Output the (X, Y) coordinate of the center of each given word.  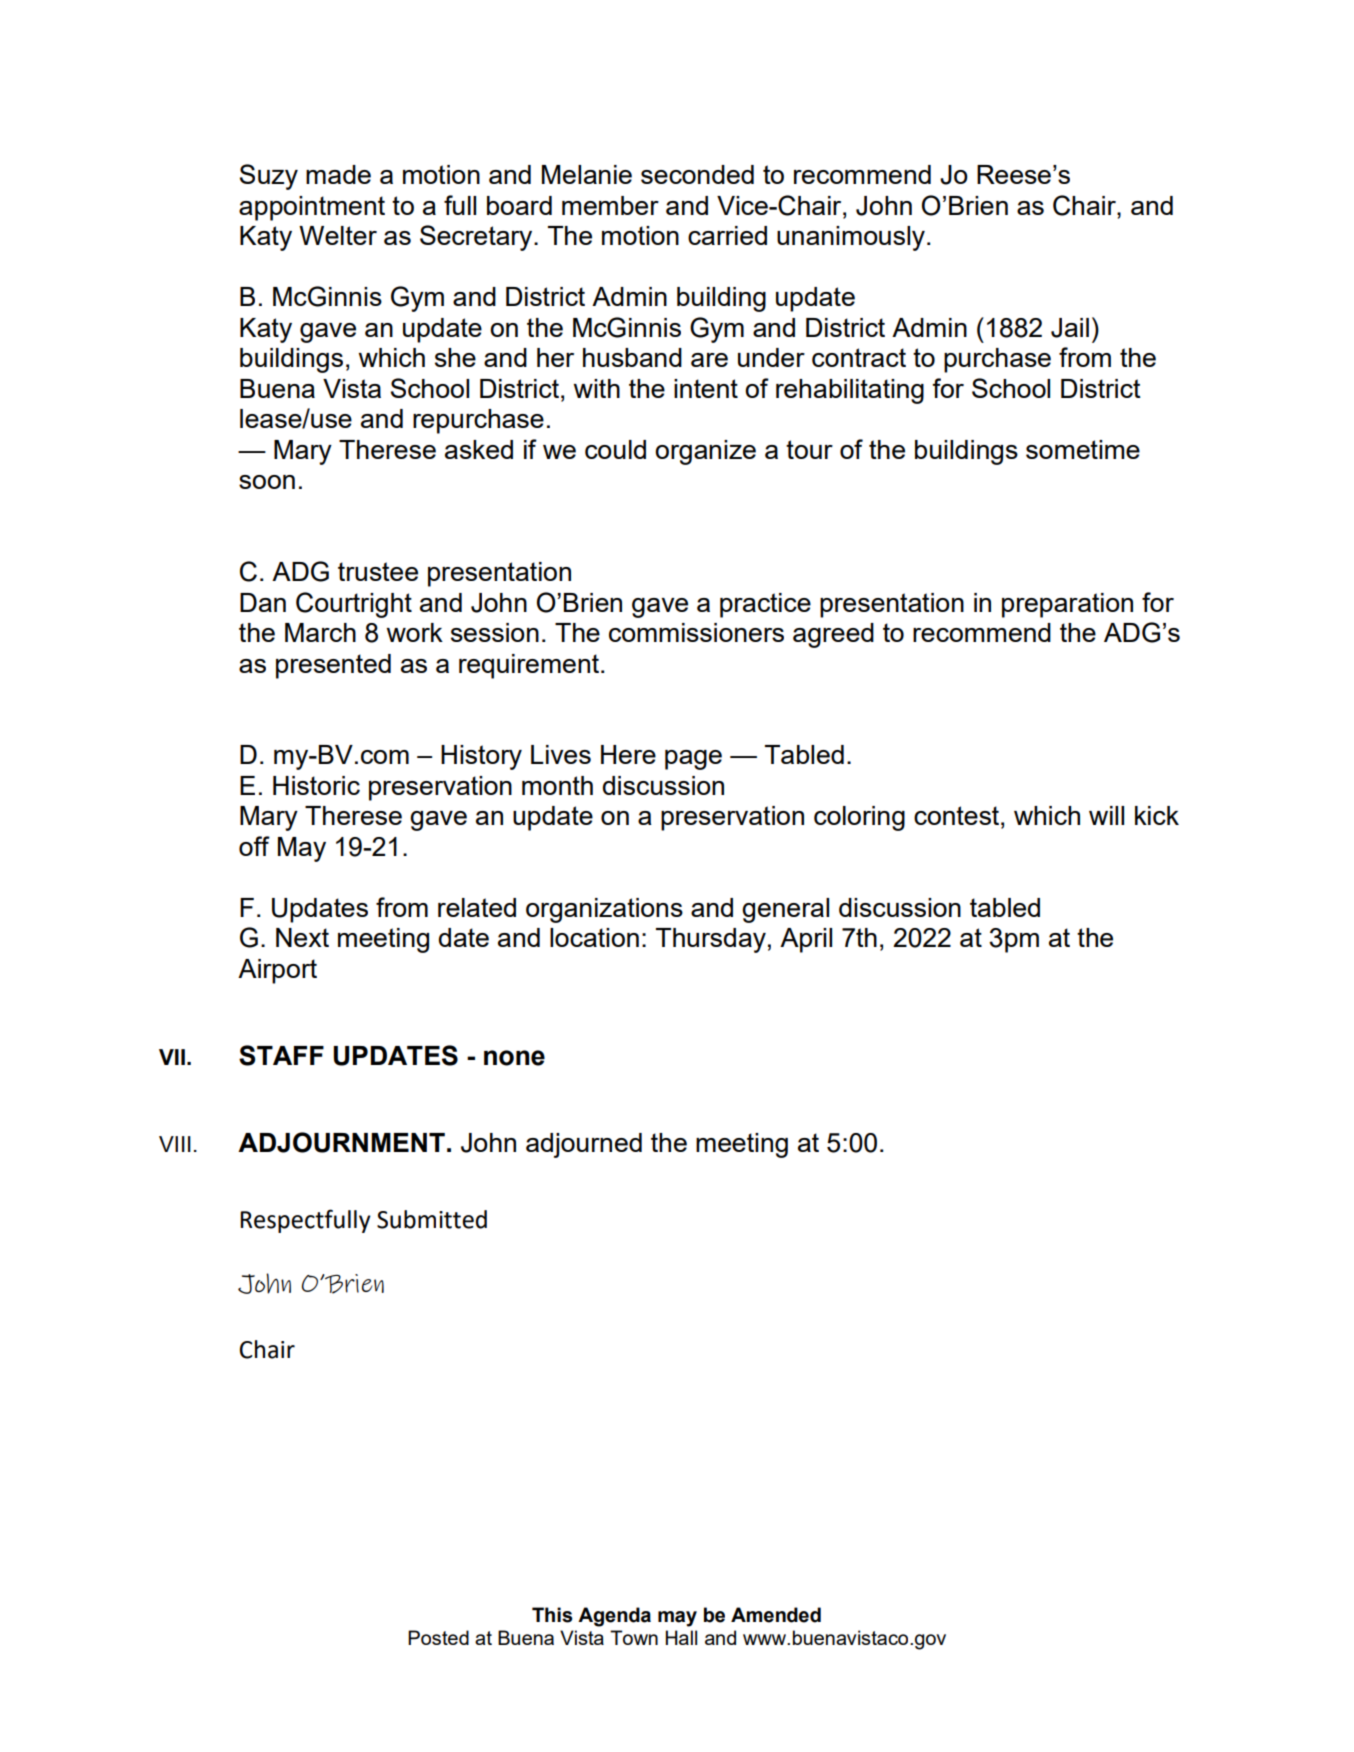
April (806, 940)
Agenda (614, 1617)
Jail (1070, 328)
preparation (1067, 605)
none (514, 1058)
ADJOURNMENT (341, 1142)
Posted (438, 1637)
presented (333, 666)
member (610, 205)
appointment (312, 208)
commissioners (696, 632)
